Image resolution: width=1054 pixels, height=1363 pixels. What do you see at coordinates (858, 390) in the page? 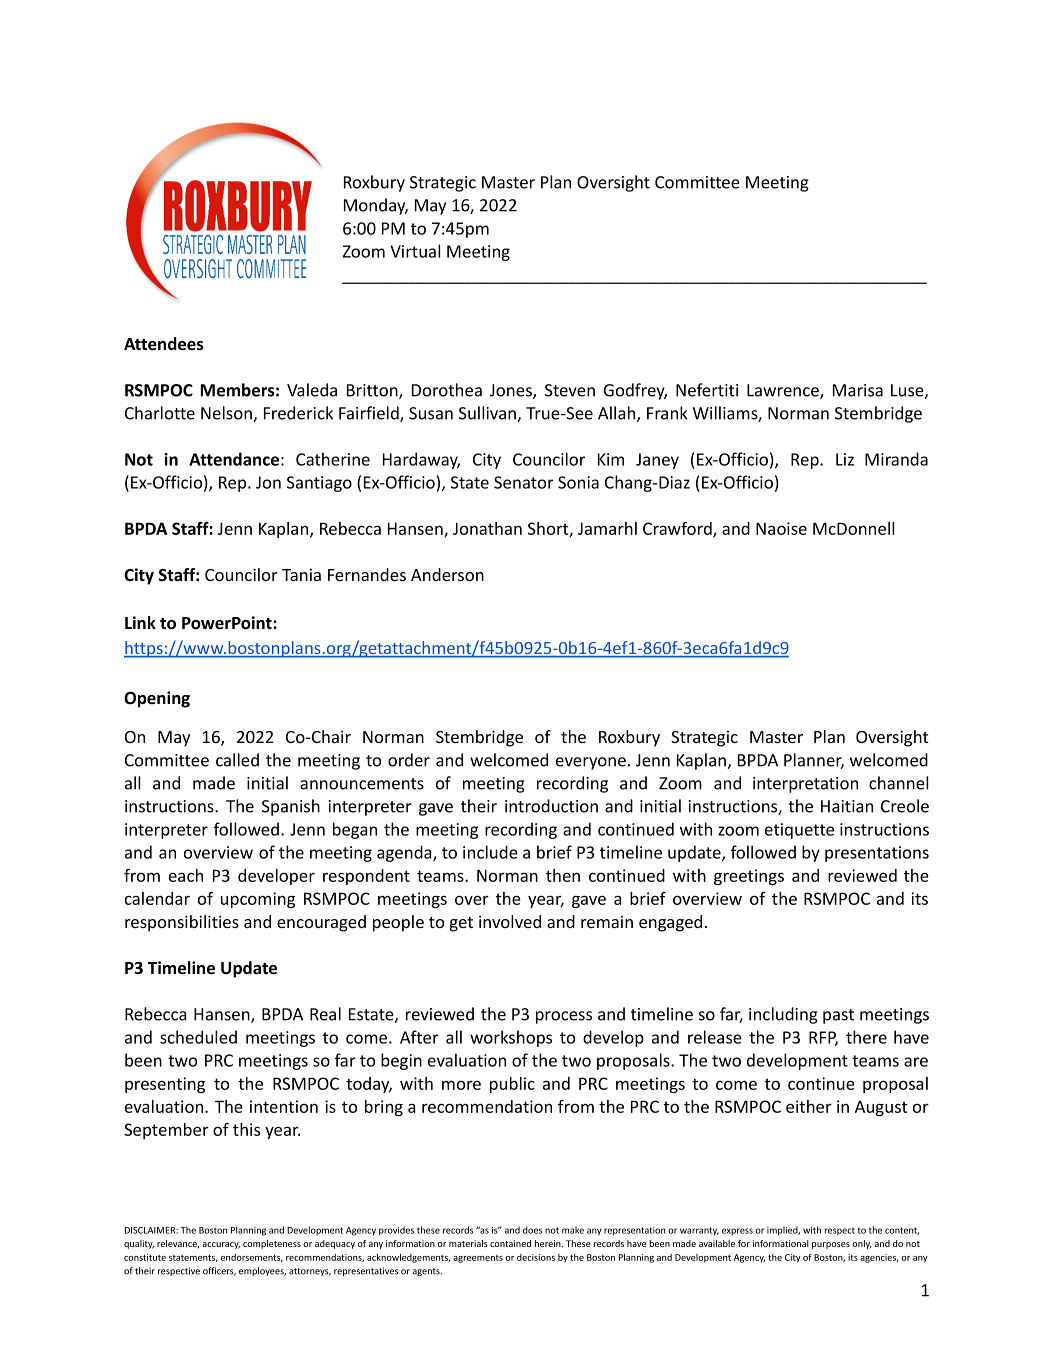
I see `Marisa` at bounding box center [858, 390].
